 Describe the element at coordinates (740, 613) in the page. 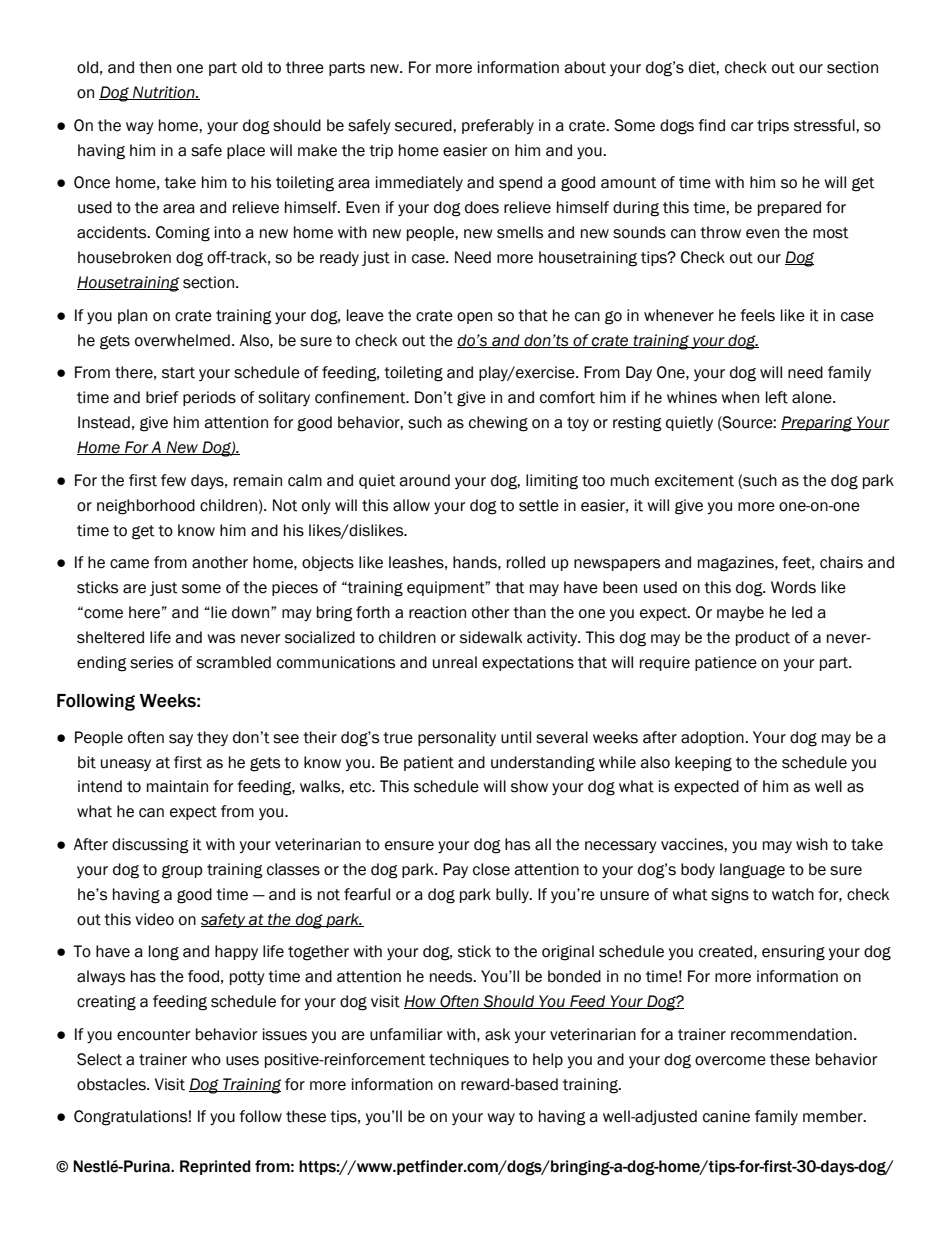

I see `maybe` at that location.
